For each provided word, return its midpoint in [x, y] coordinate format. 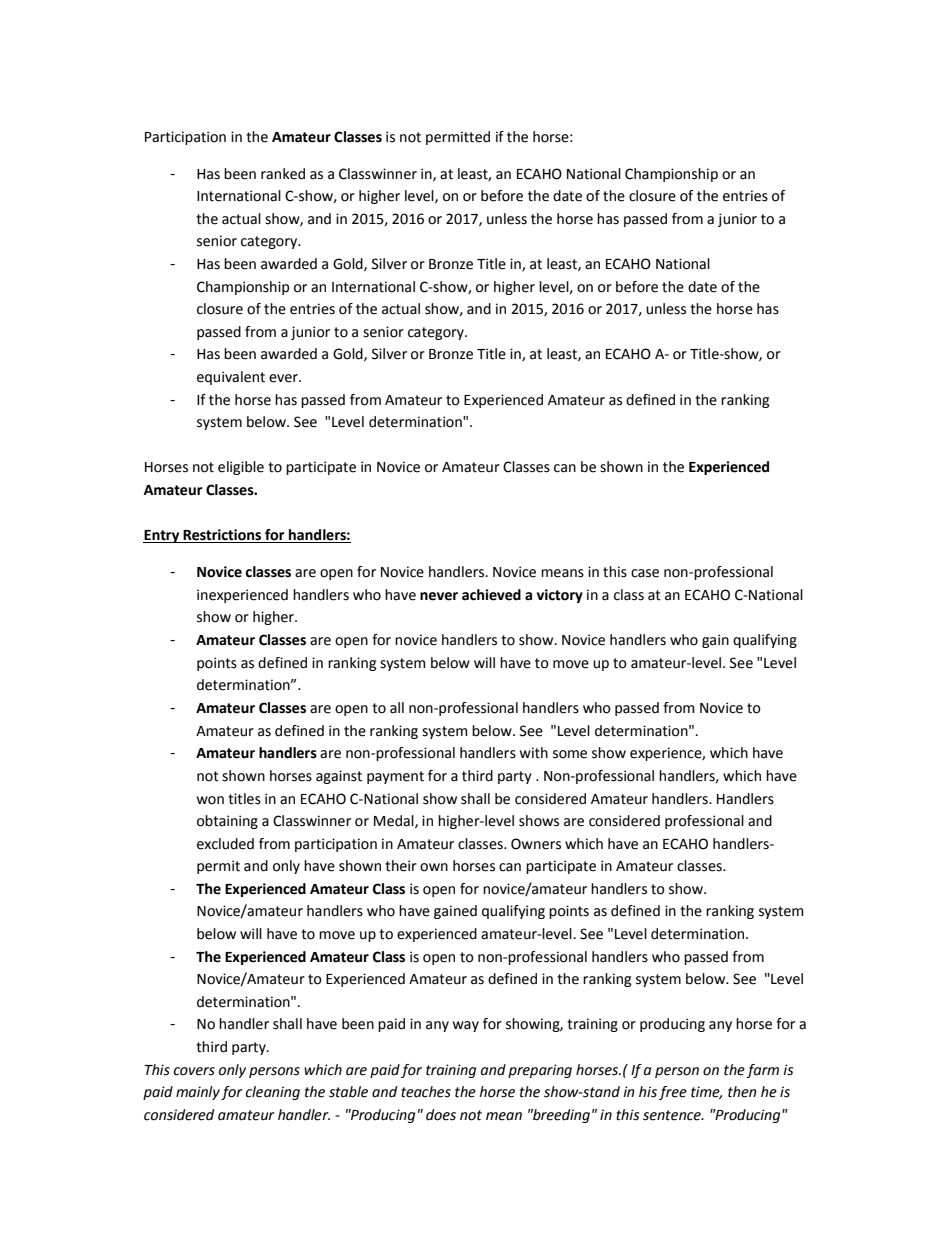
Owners [536, 844]
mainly [198, 1093]
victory [560, 596]
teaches [426, 1092]
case [645, 573]
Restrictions [223, 536]
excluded [225, 844]
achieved [491, 595]
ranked [283, 174]
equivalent [231, 378]
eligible [241, 468]
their [401, 866]
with [534, 753]
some [570, 754]
